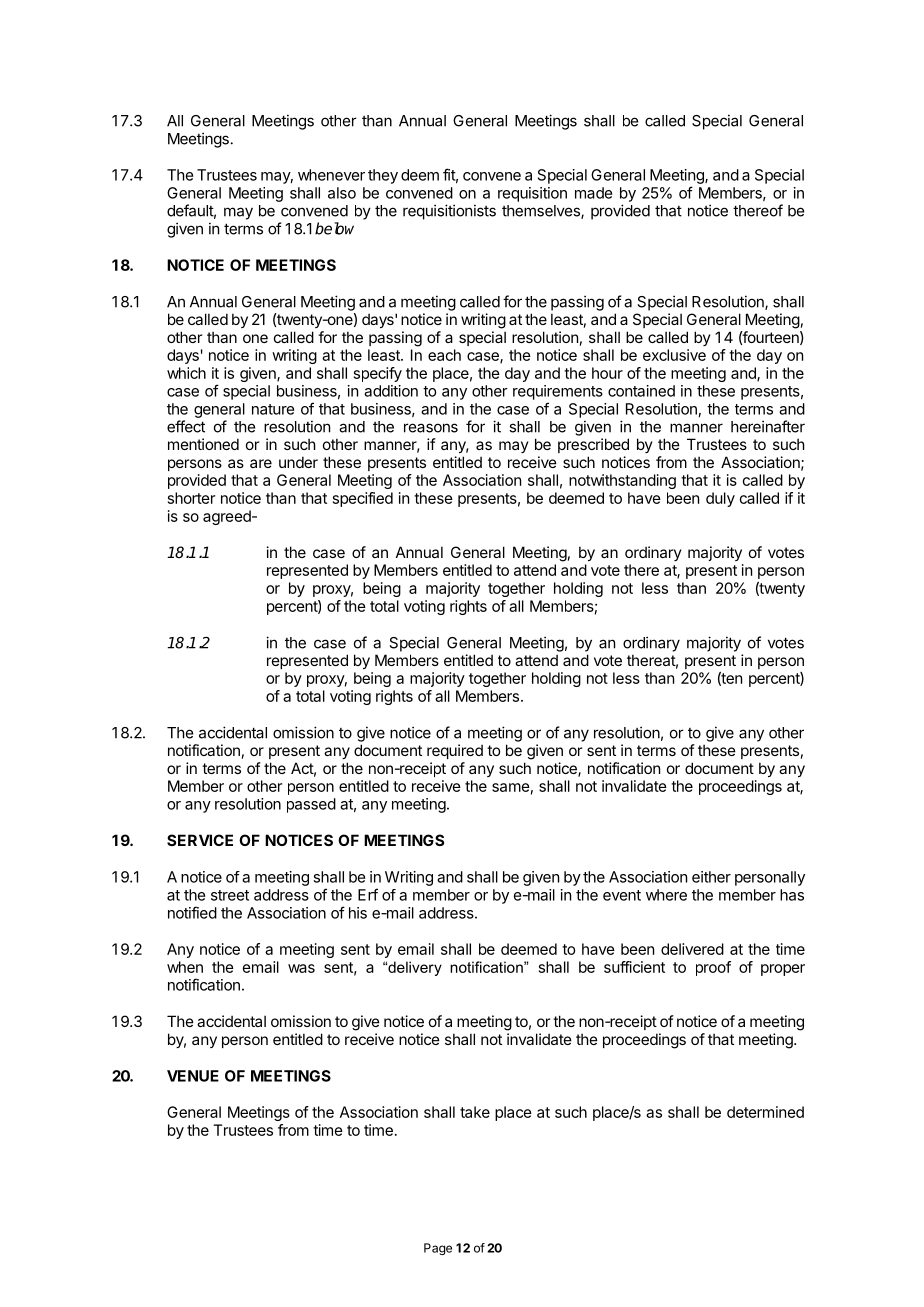 The width and height of the screenshot is (924, 1307). Describe the element at coordinates (438, 1249) in the screenshot. I see `Page` at that location.
